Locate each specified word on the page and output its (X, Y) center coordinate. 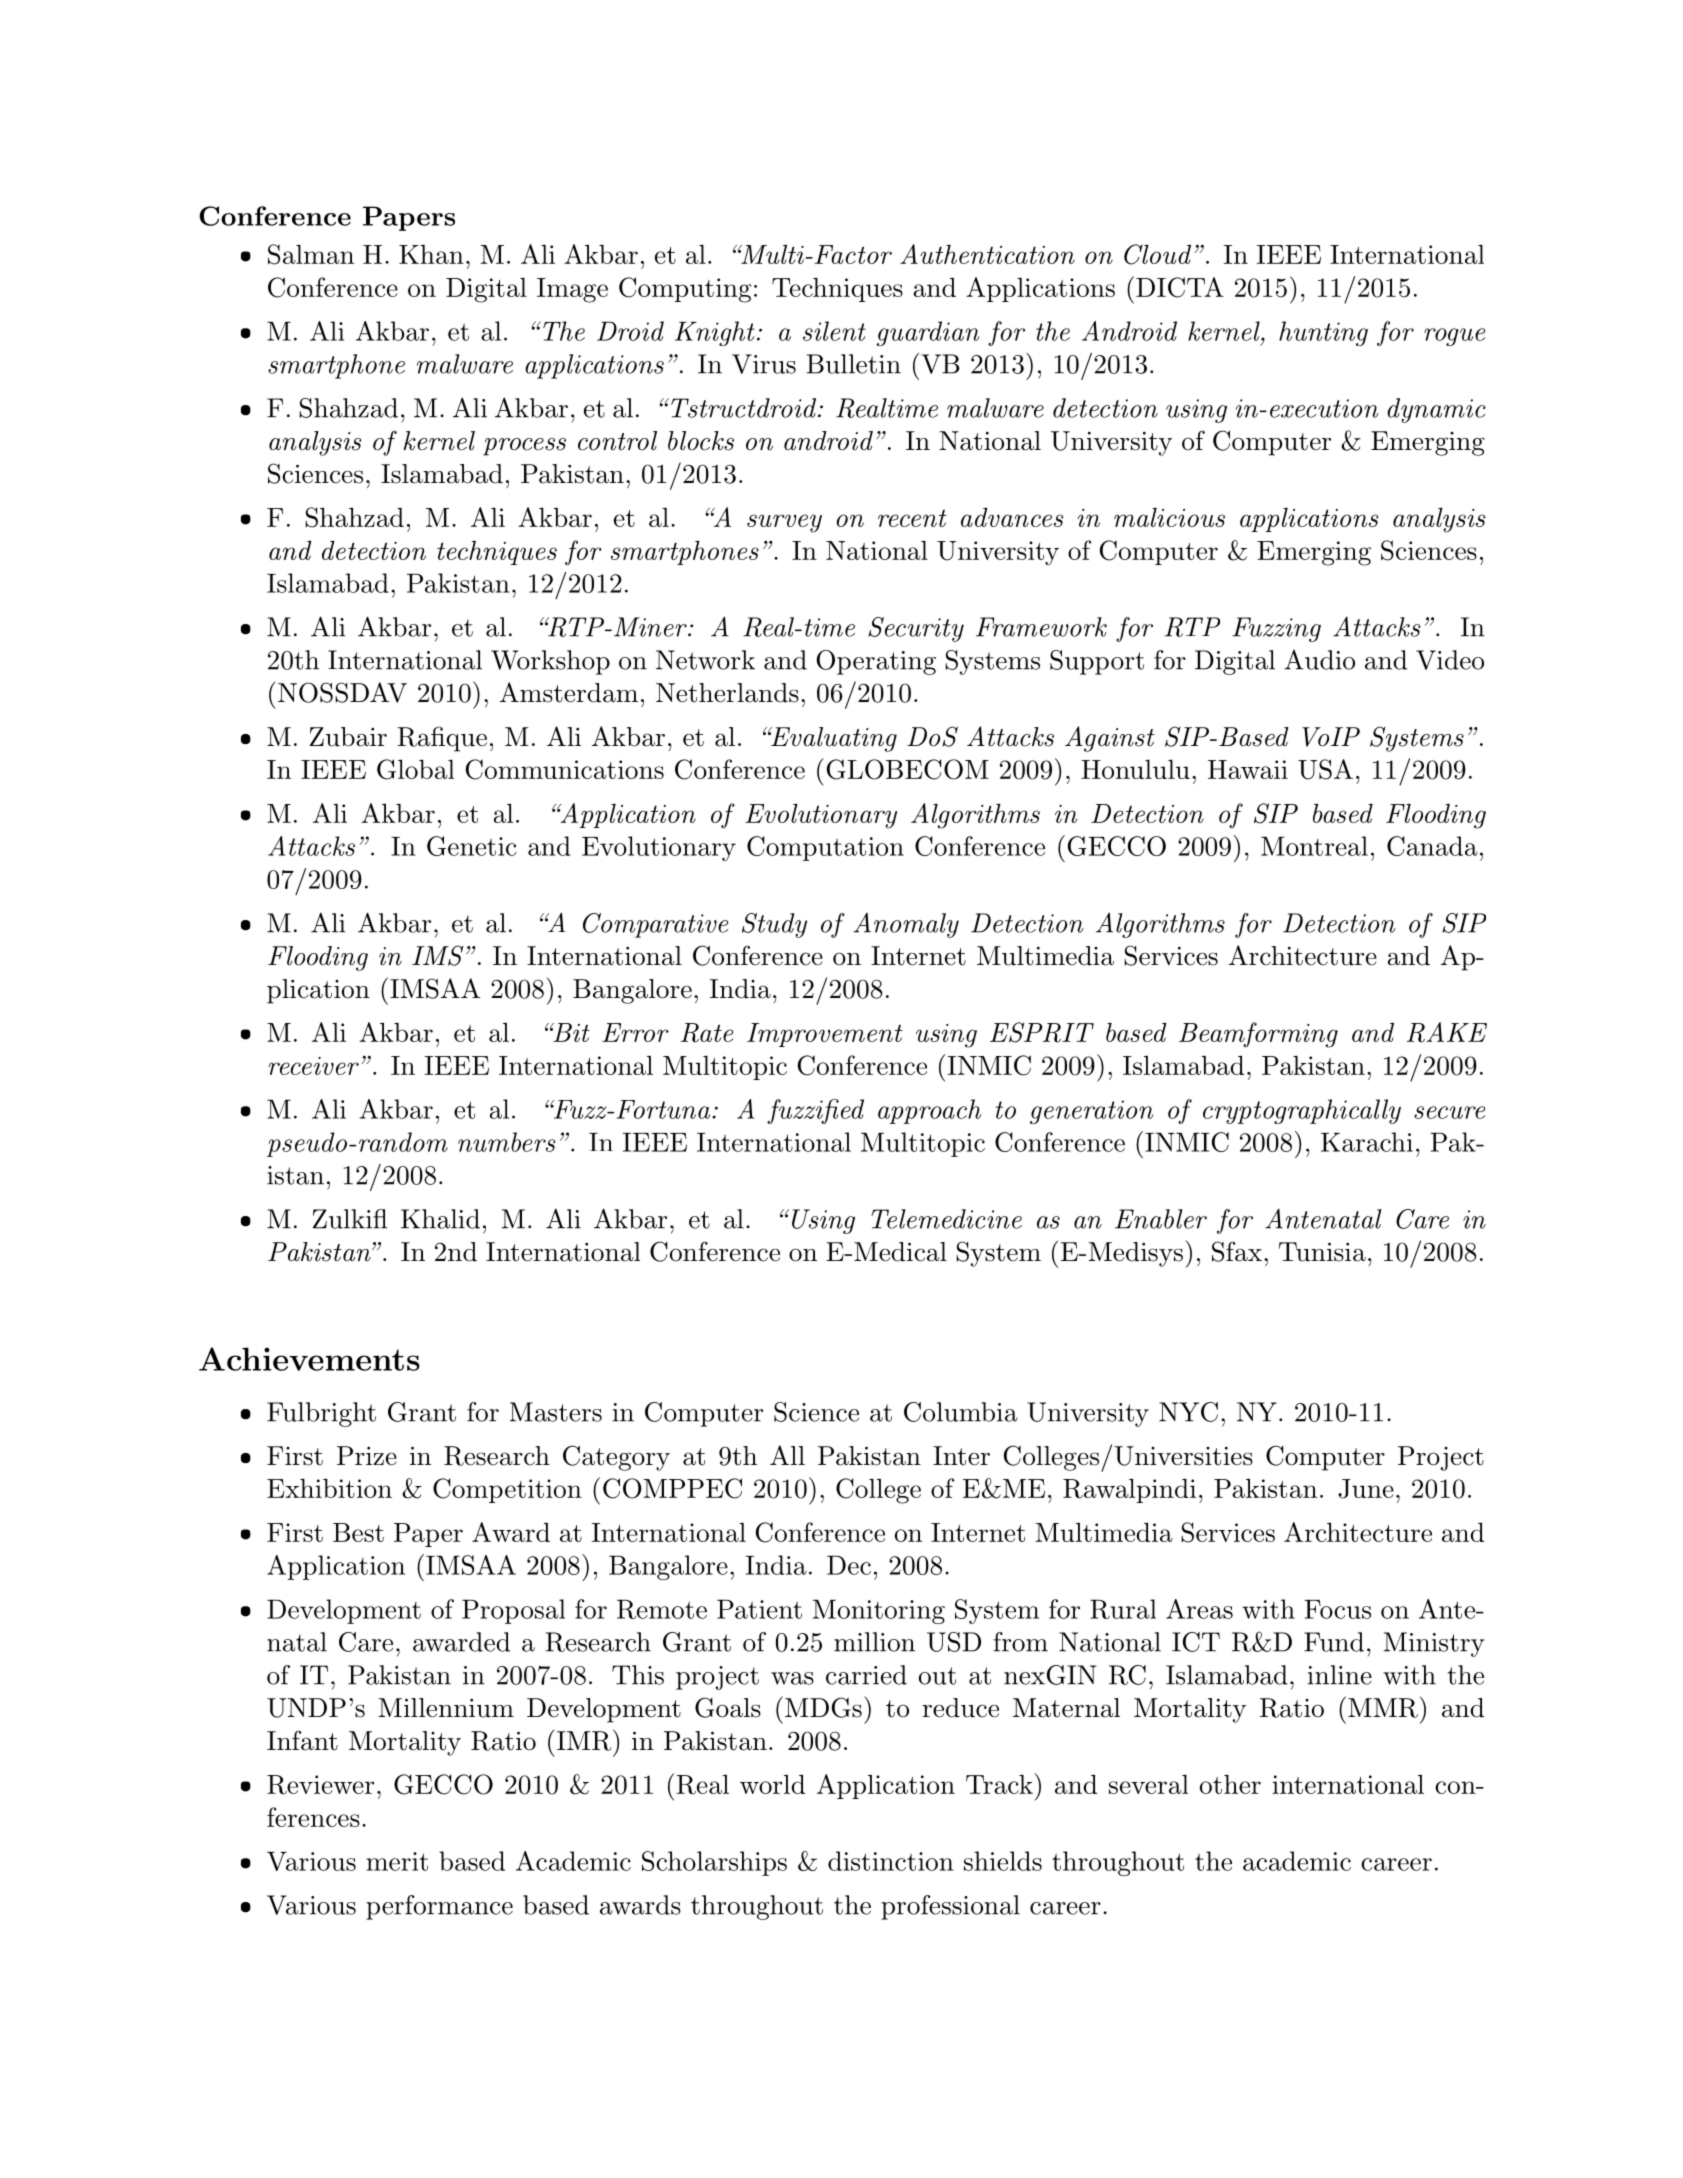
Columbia (961, 1412)
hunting (1323, 333)
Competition (507, 1490)
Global (415, 769)
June (1366, 1489)
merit (397, 1861)
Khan (431, 254)
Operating (876, 662)
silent (834, 331)
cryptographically (1302, 1111)
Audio (1319, 660)
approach (929, 1111)
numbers (506, 1142)
